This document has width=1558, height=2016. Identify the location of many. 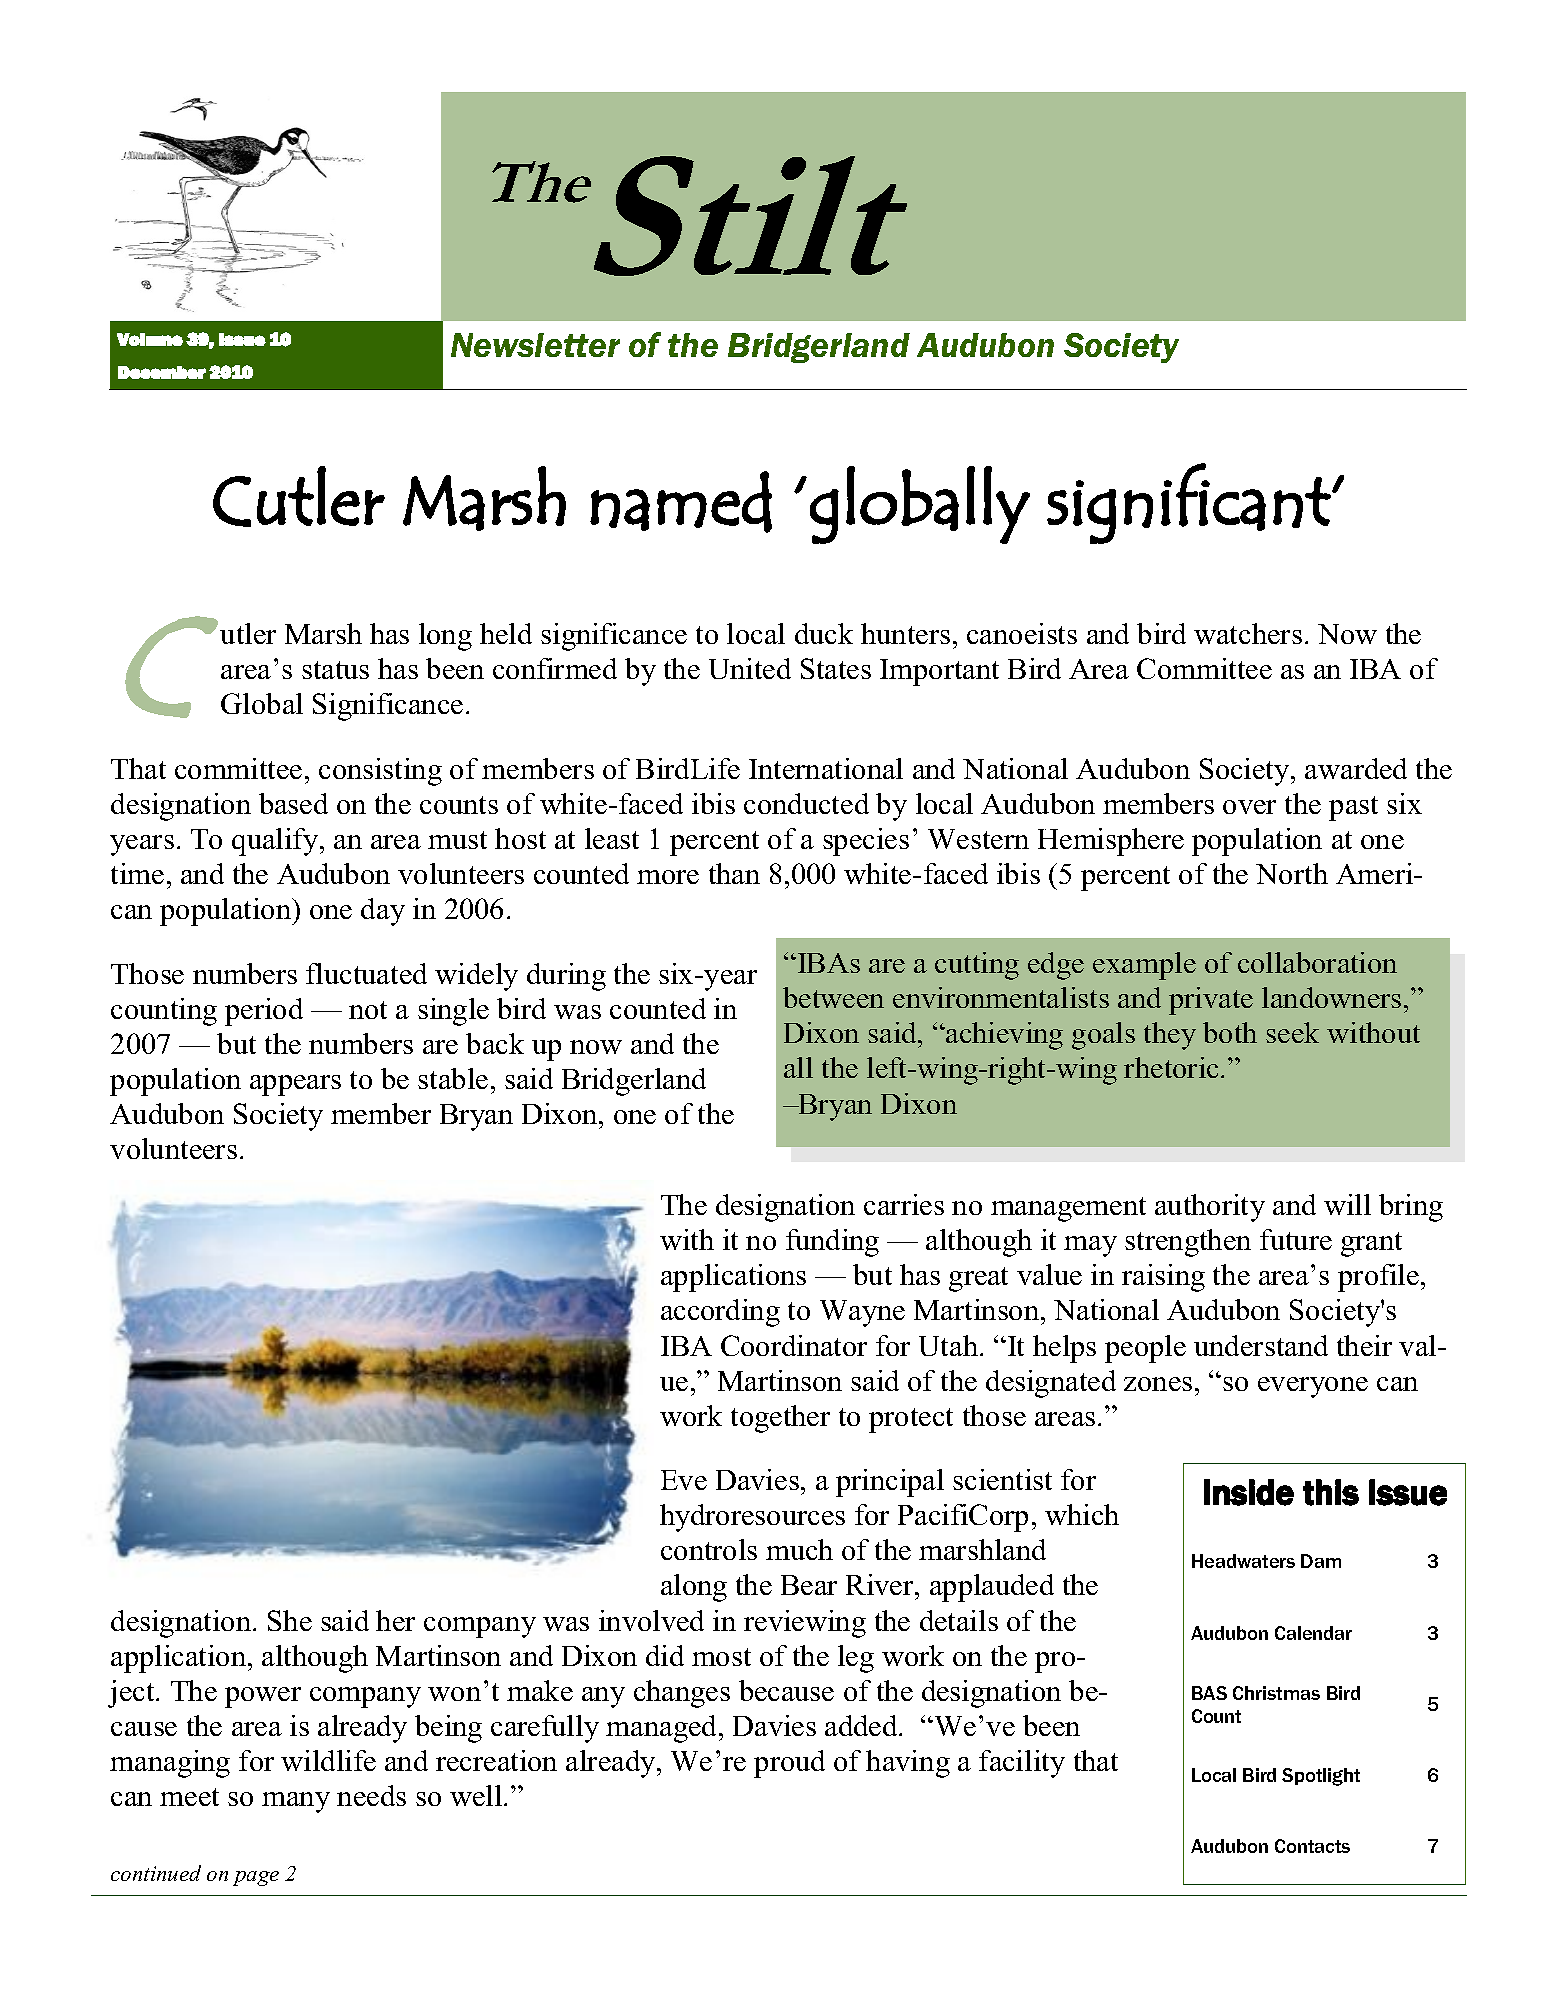
(296, 1802).
